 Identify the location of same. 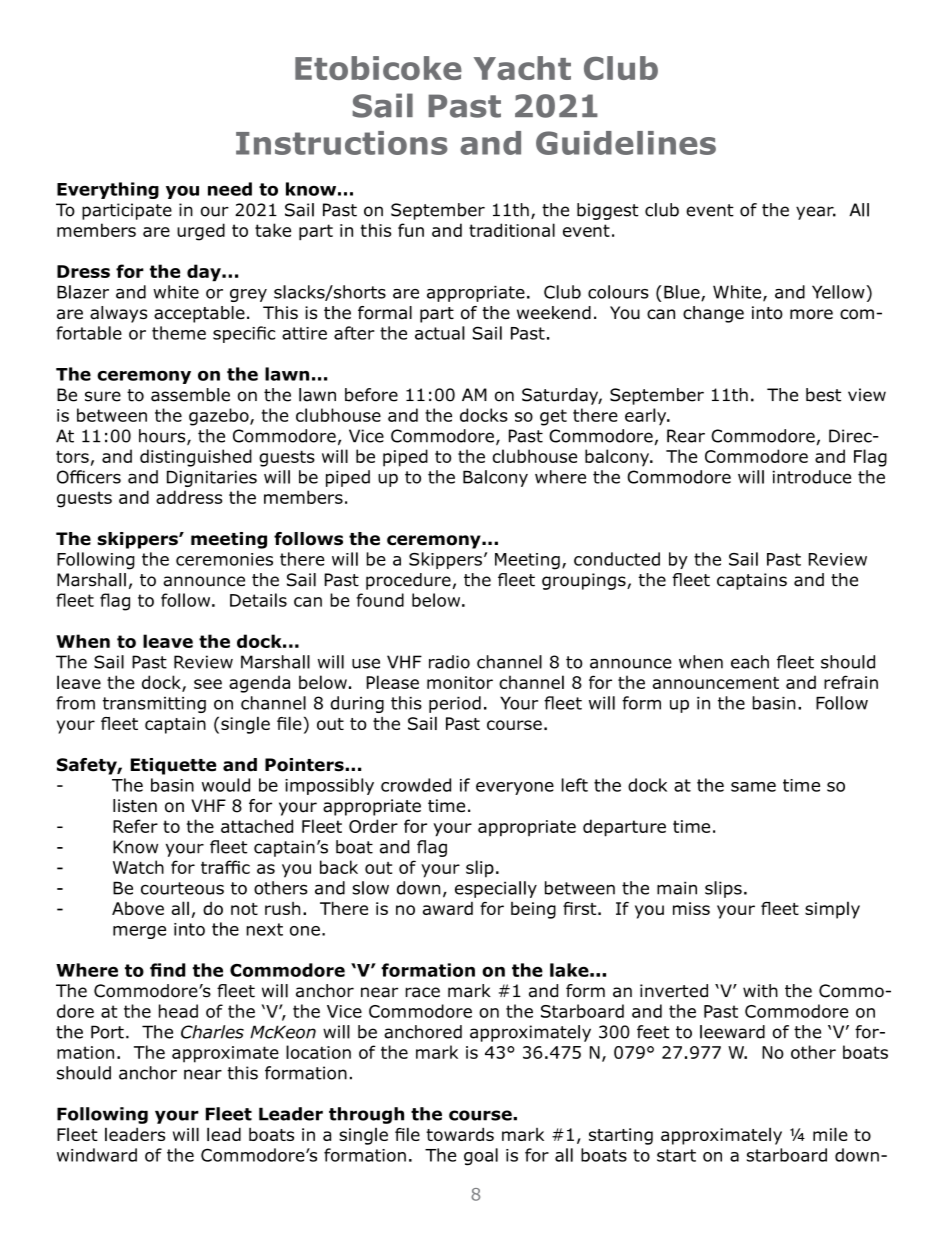
(753, 787).
